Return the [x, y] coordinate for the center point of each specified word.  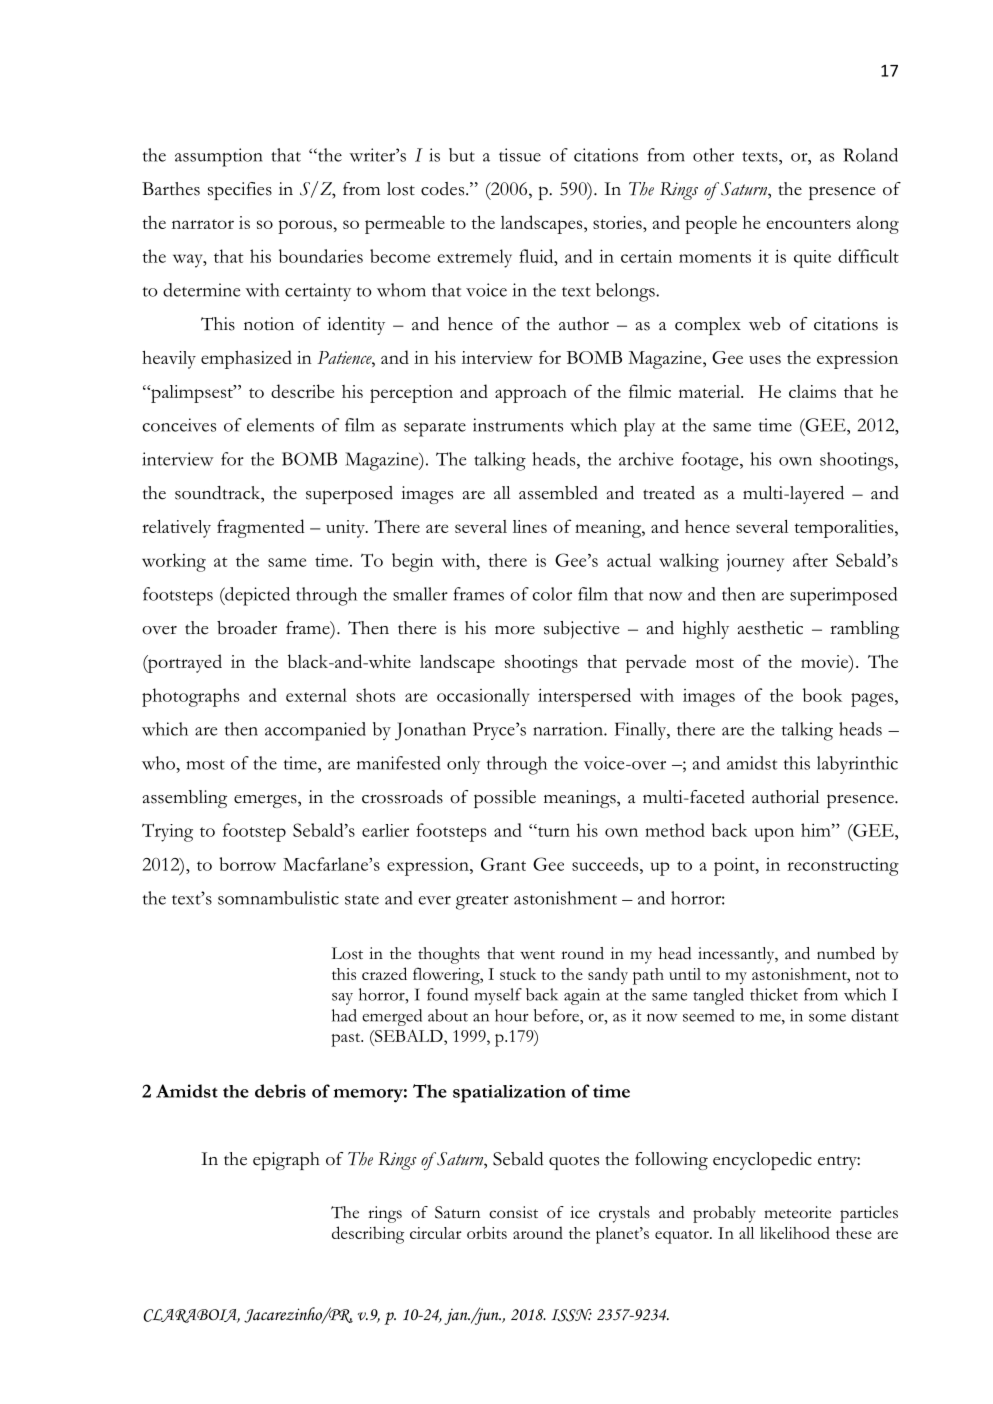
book [822, 695]
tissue [520, 155]
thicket [774, 994]
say [342, 999]
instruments [518, 425]
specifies [240, 191]
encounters [809, 224]
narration [569, 729]
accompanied [315, 731]
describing [368, 1235]
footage [711, 461]
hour [512, 1015]
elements [280, 425]
